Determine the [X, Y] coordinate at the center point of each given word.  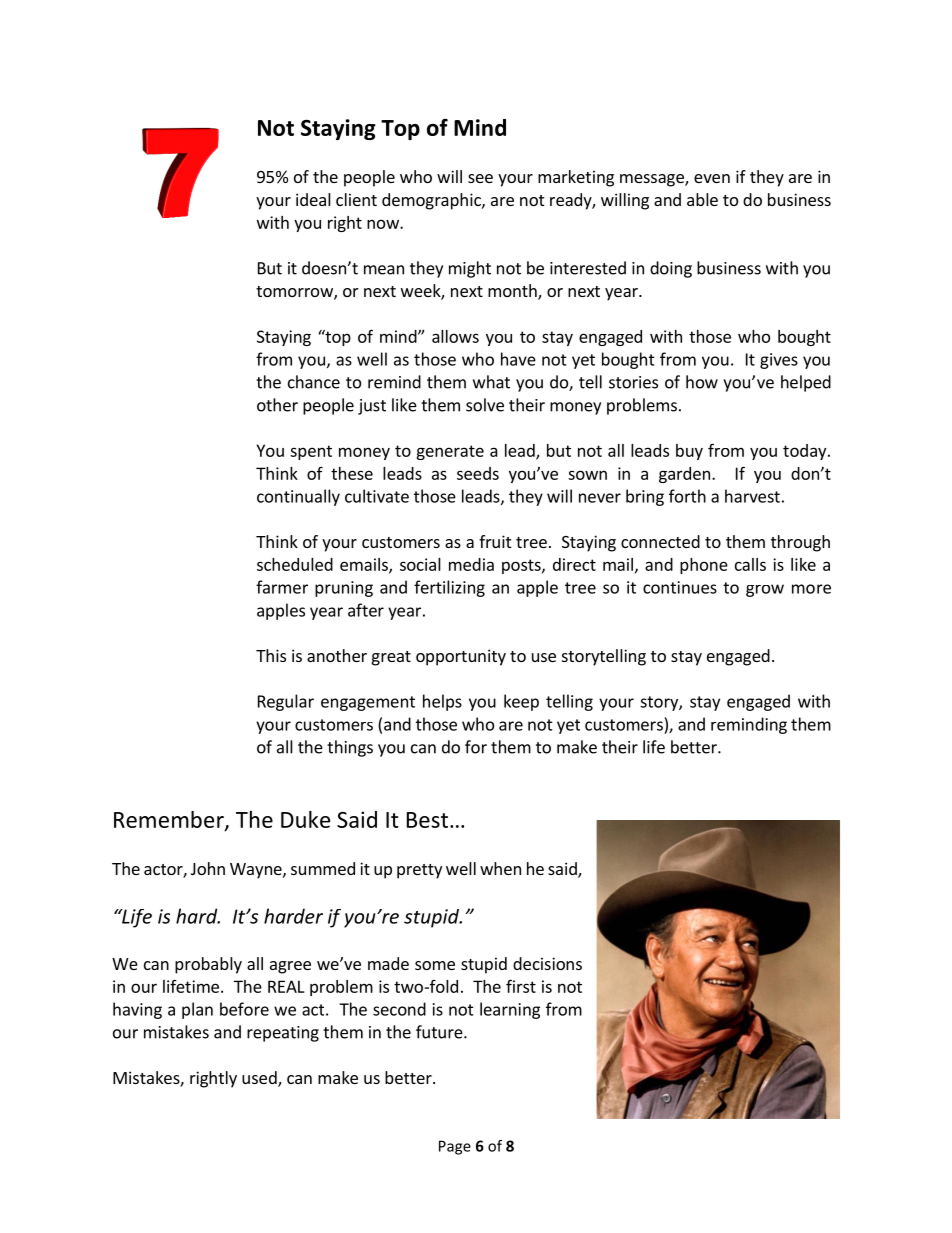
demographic [432, 201]
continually [298, 497]
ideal [313, 199]
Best [427, 820]
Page [455, 1147]
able [702, 199]
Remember [170, 820]
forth [687, 496]
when [500, 868]
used [260, 1079]
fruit [495, 541]
